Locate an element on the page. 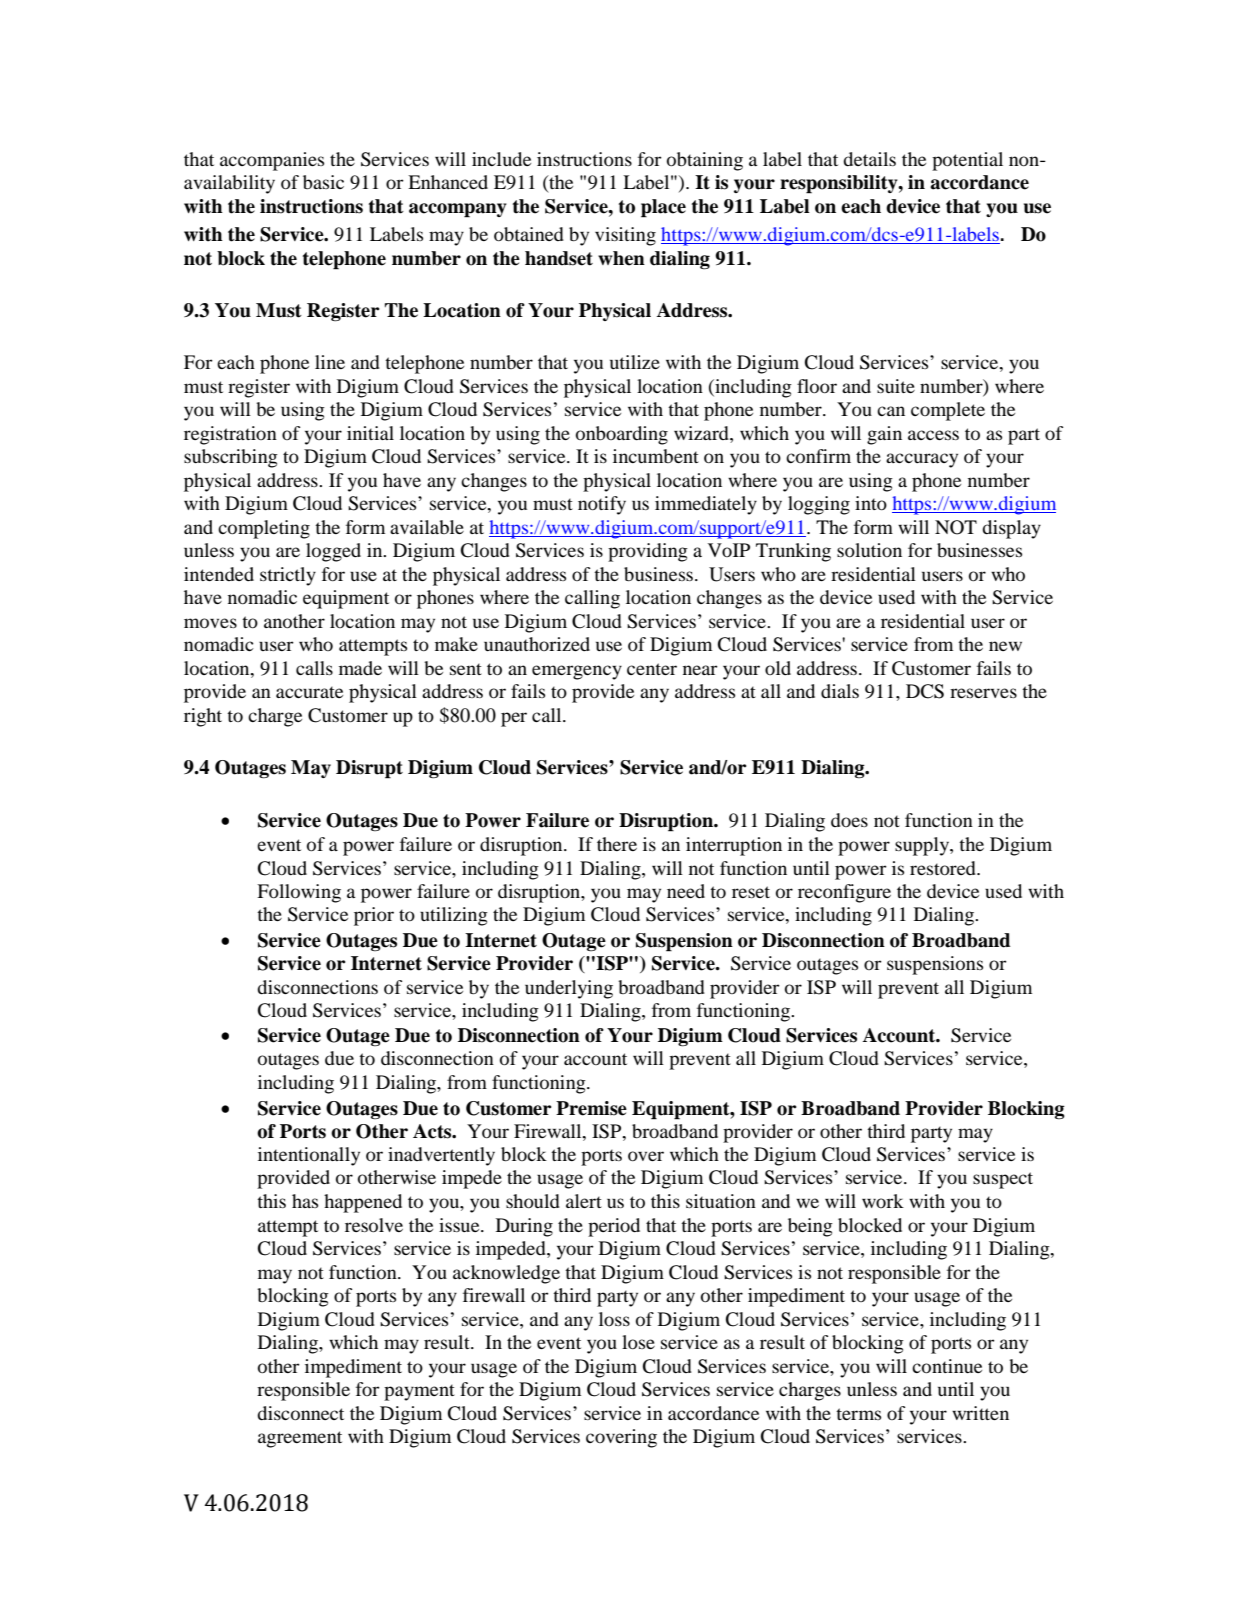 This document has width=1251, height=1619. details is located at coordinates (869, 159).
